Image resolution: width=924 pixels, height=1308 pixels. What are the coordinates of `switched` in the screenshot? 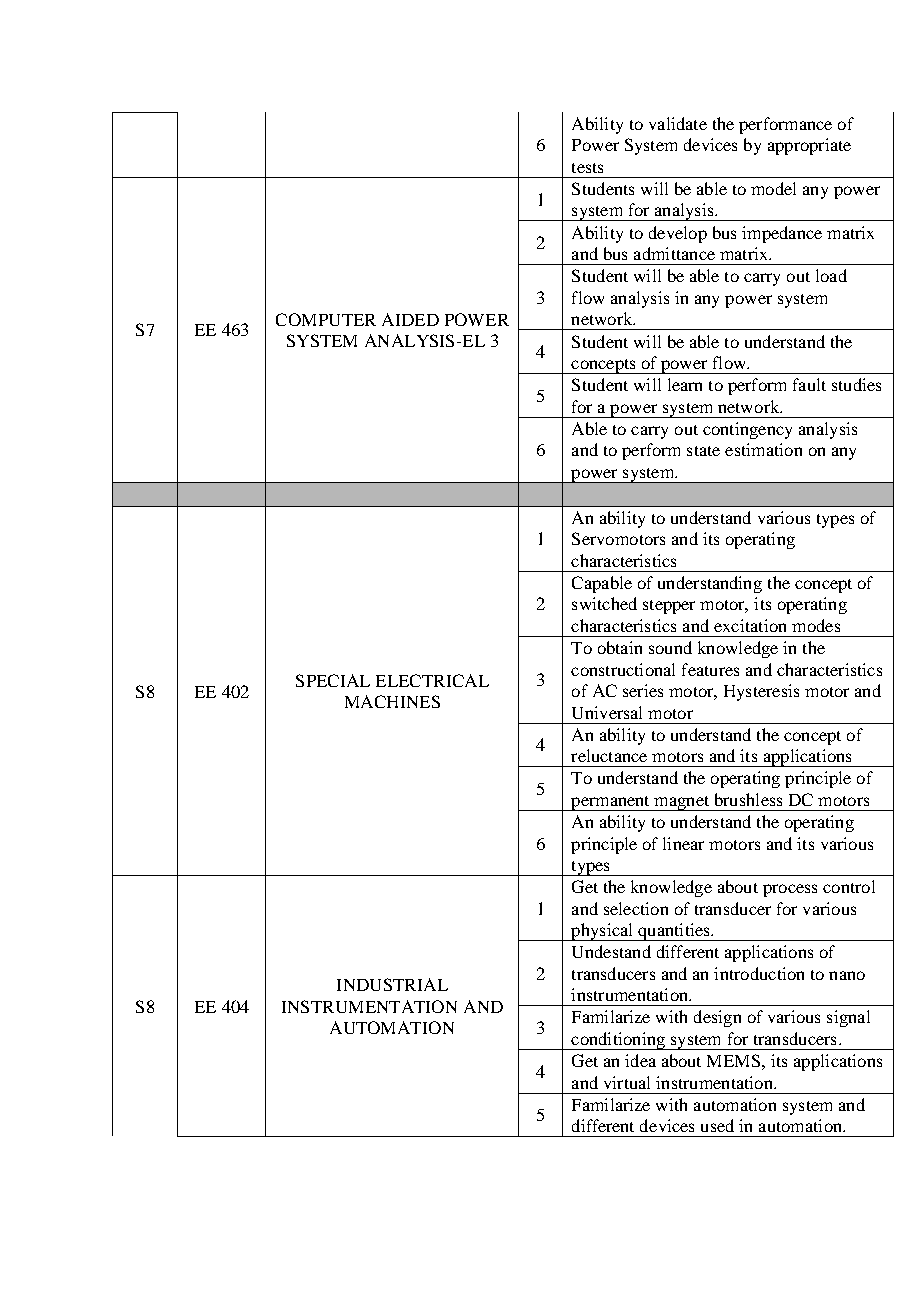 It's located at (604, 603).
